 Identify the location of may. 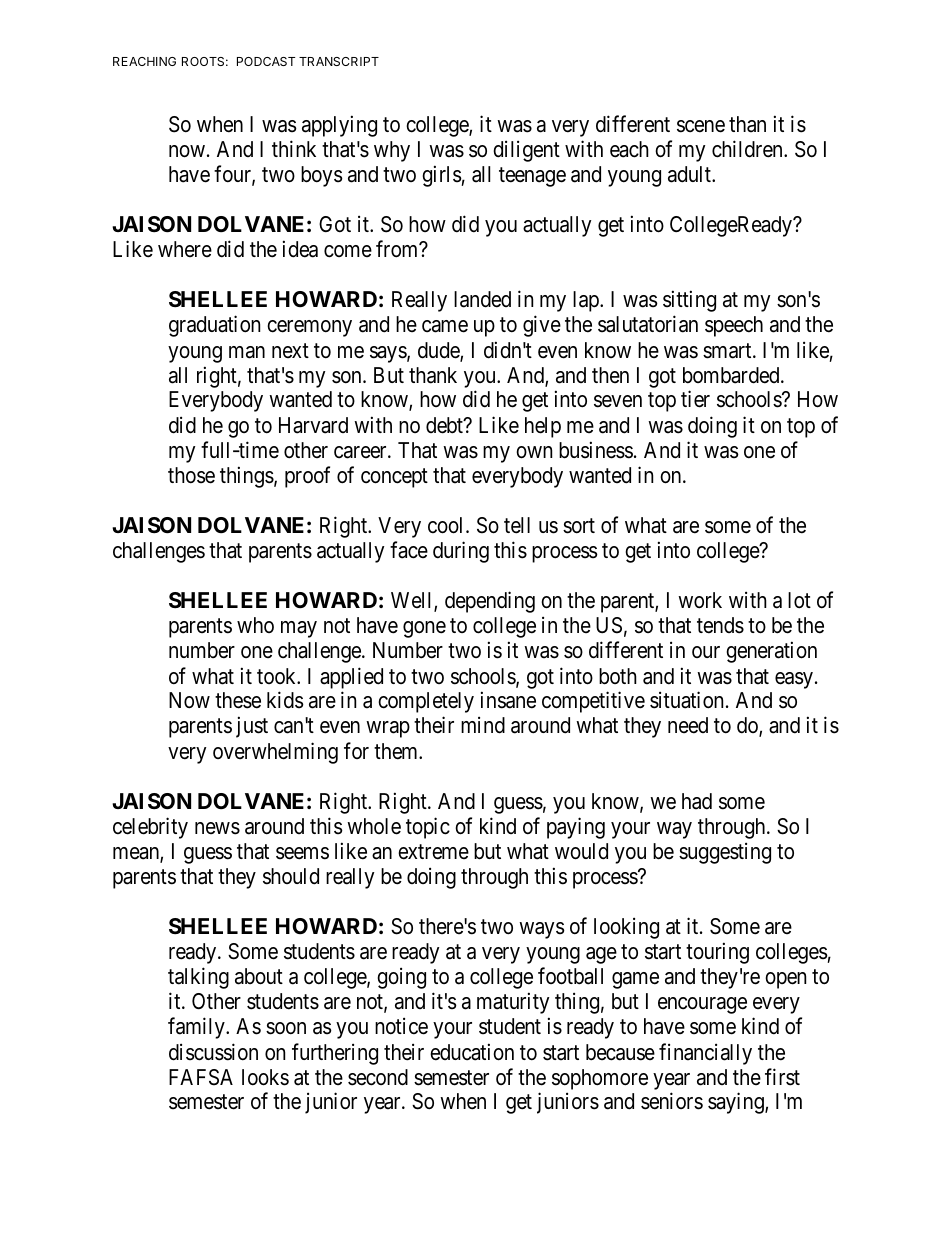
(299, 629).
